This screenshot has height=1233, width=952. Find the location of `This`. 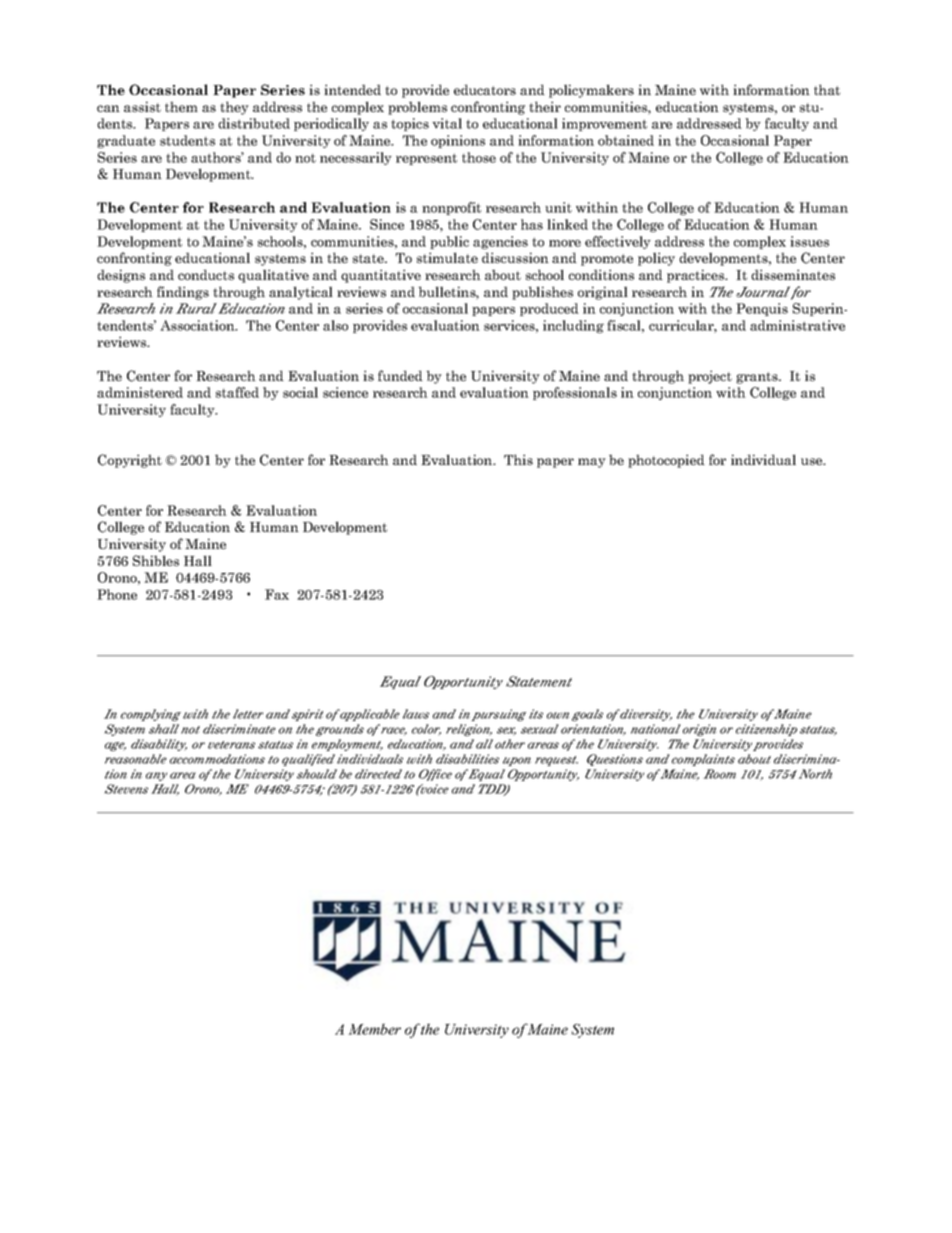

This is located at coordinates (518, 459).
